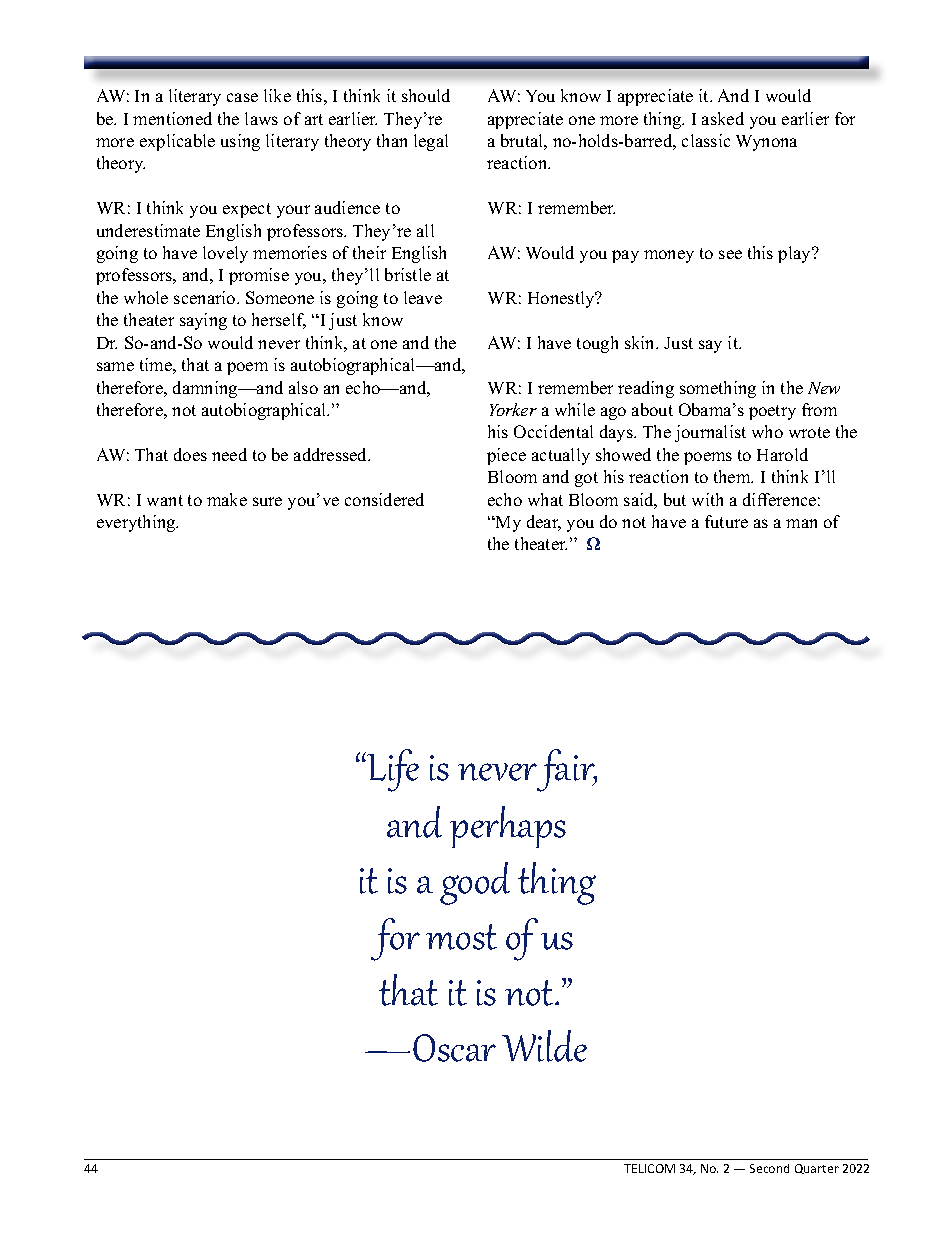 Image resolution: width=952 pixels, height=1233 pixels. What do you see at coordinates (392, 770) in the screenshot?
I see `Life` at bounding box center [392, 770].
